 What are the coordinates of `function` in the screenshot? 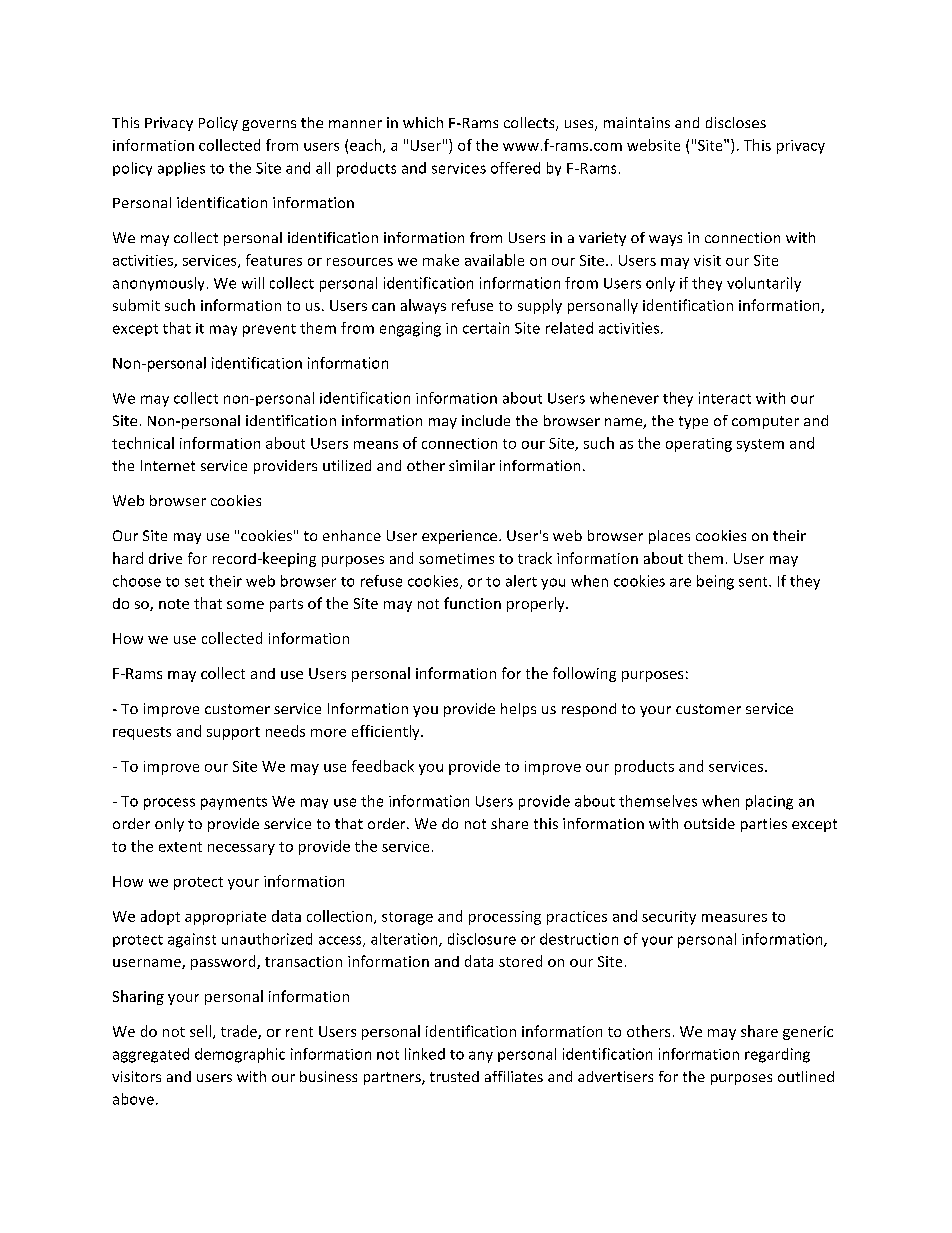 It's located at (472, 603).
